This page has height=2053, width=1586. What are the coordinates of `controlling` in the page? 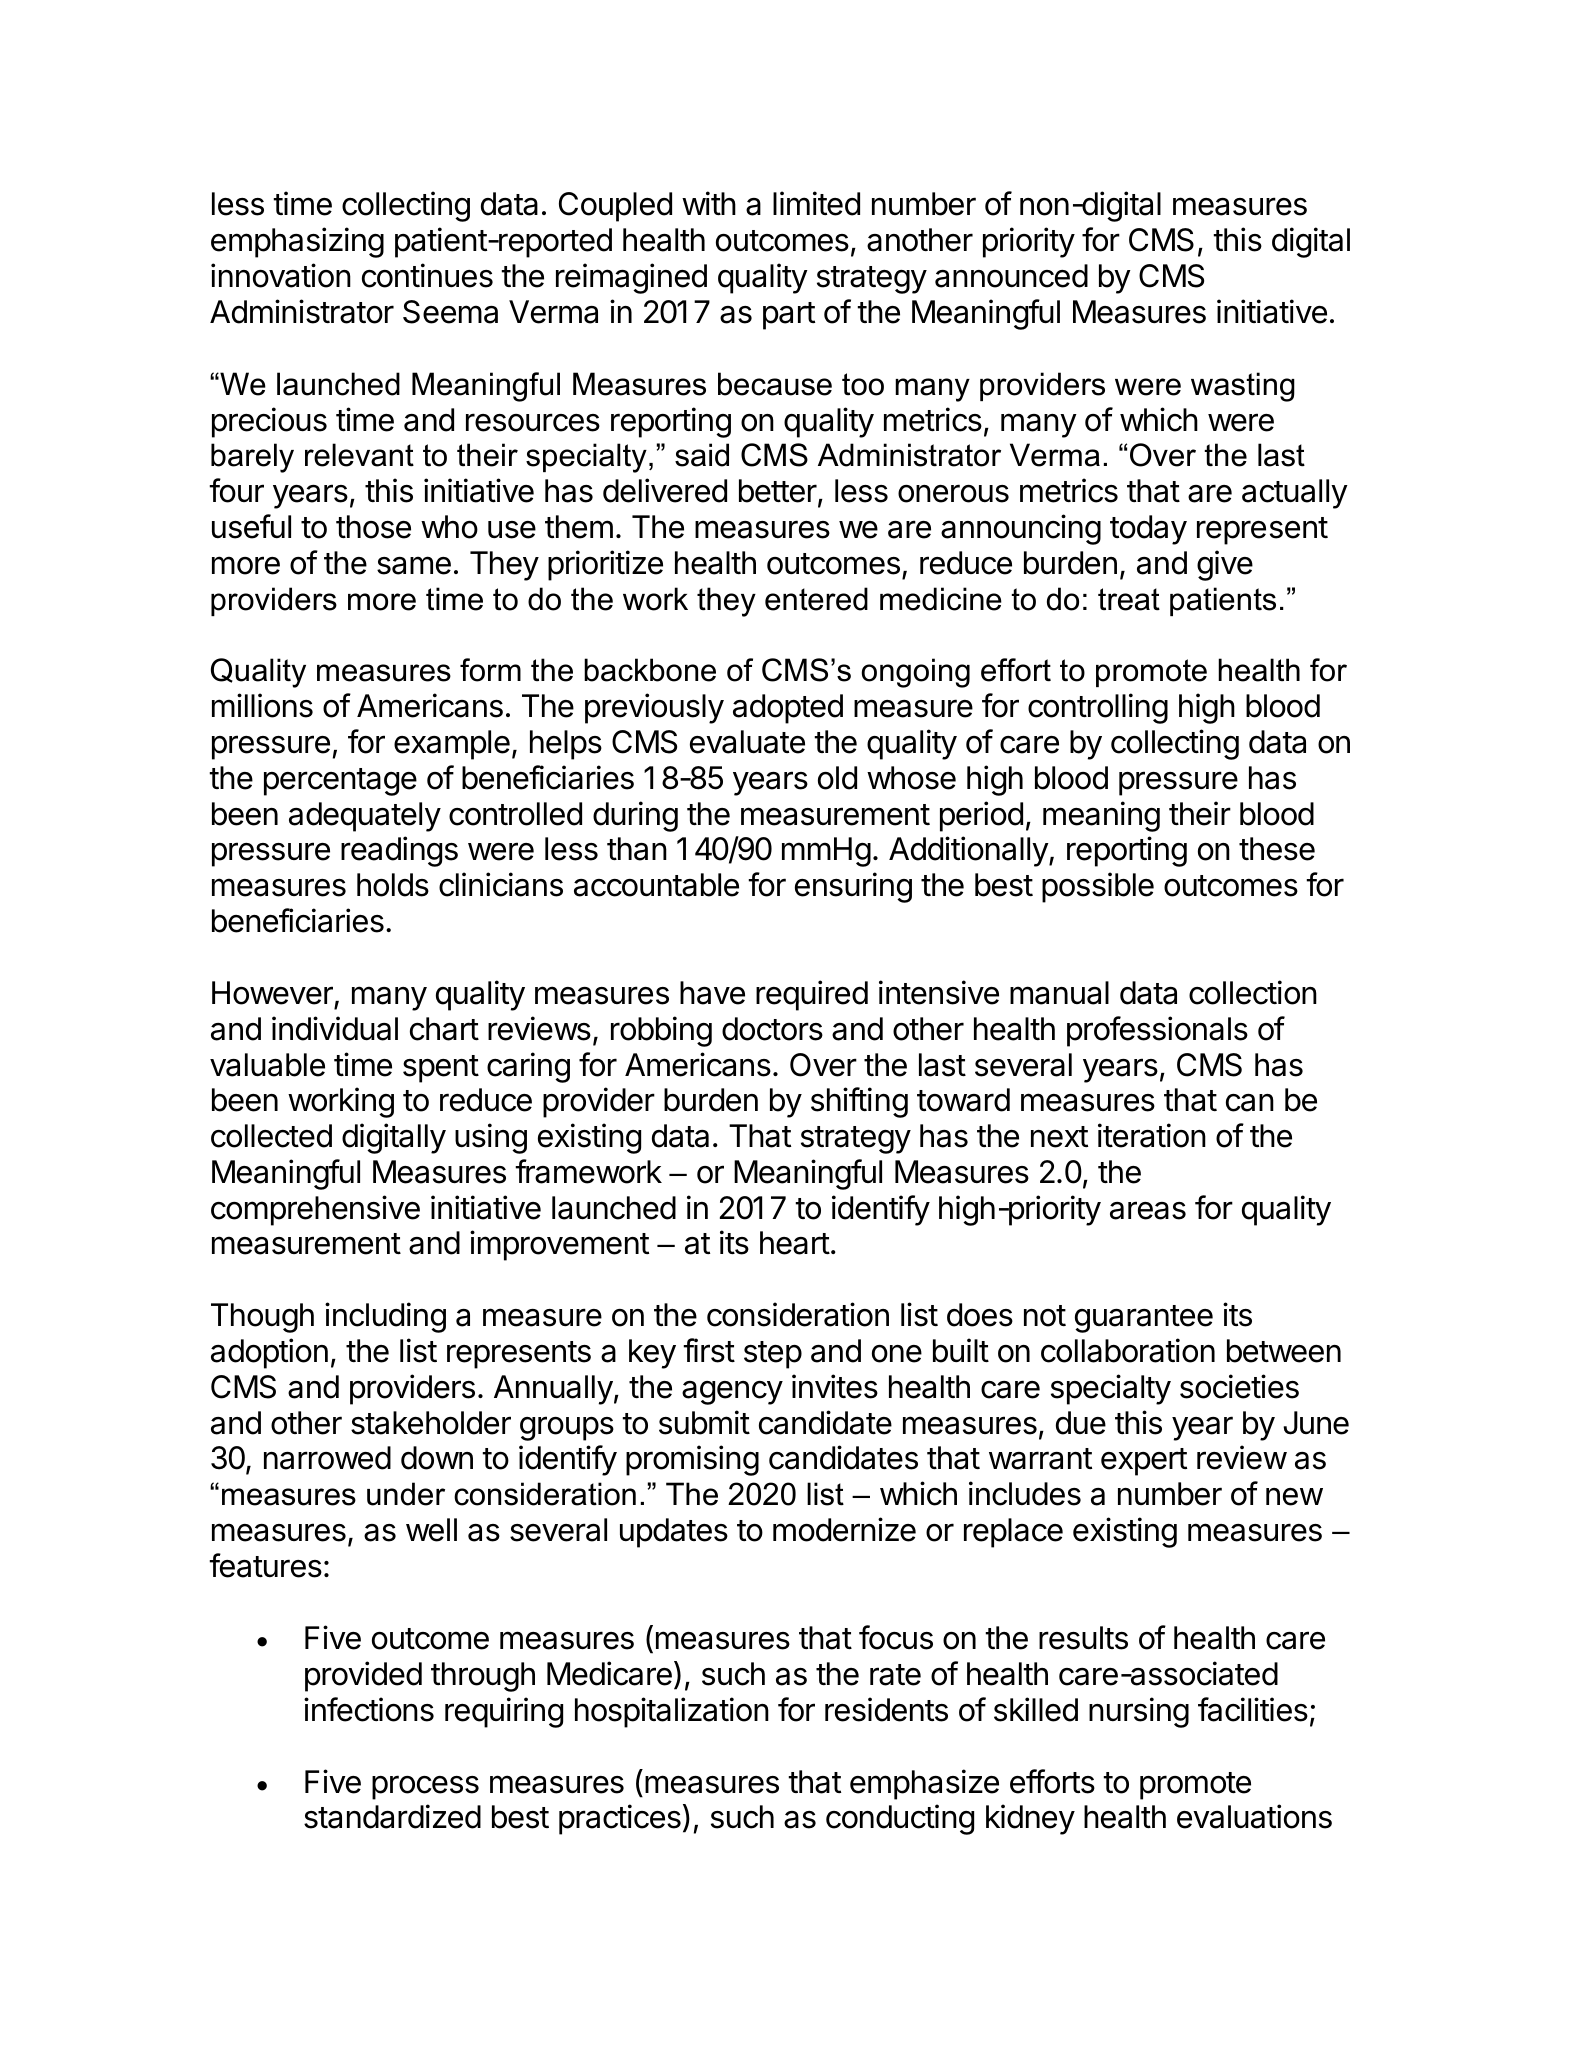 It's located at (1098, 708).
